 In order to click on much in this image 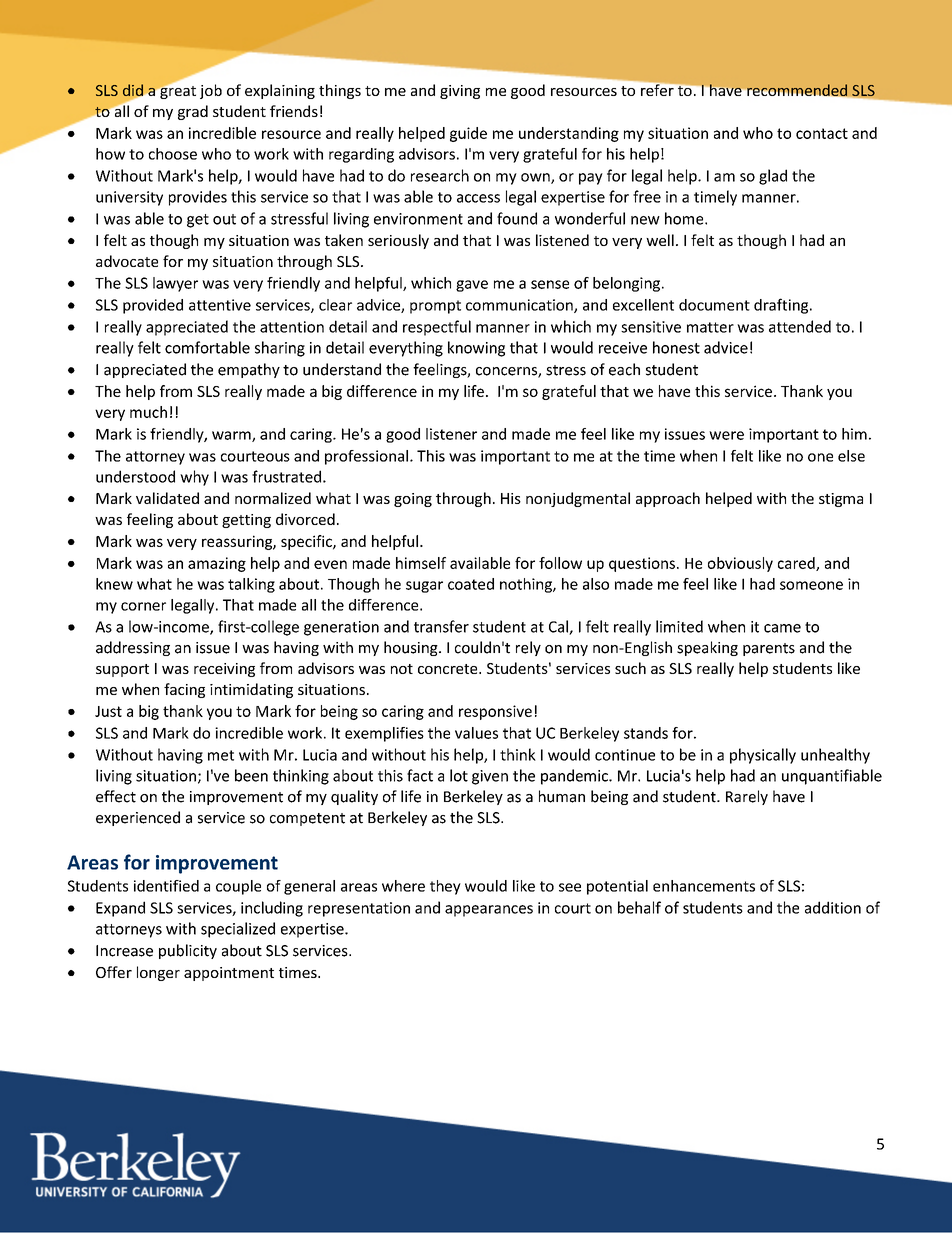, I will do `click(148, 412)`.
